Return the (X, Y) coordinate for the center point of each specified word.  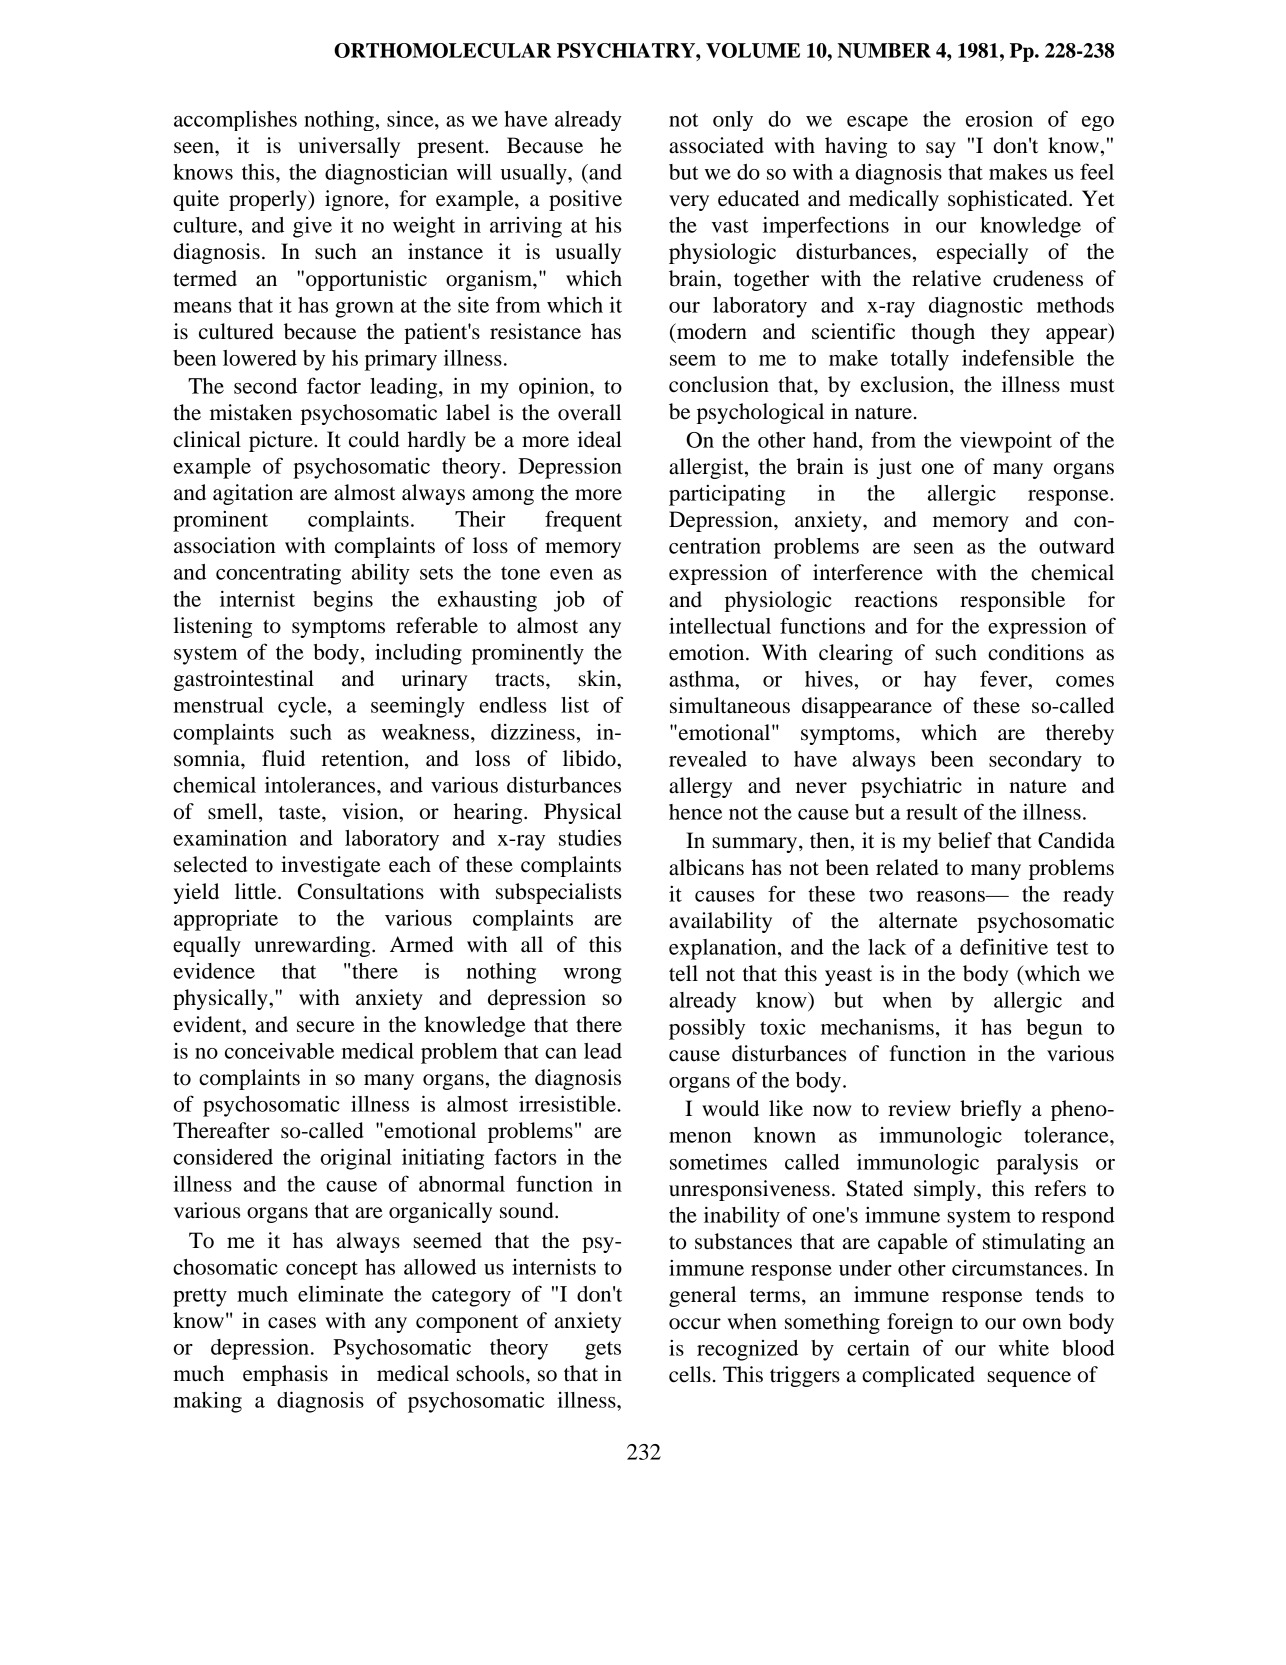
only (733, 121)
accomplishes (235, 120)
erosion (999, 119)
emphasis (285, 1375)
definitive (1004, 946)
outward (1077, 546)
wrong (592, 976)
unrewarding (313, 946)
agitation (253, 494)
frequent (583, 521)
